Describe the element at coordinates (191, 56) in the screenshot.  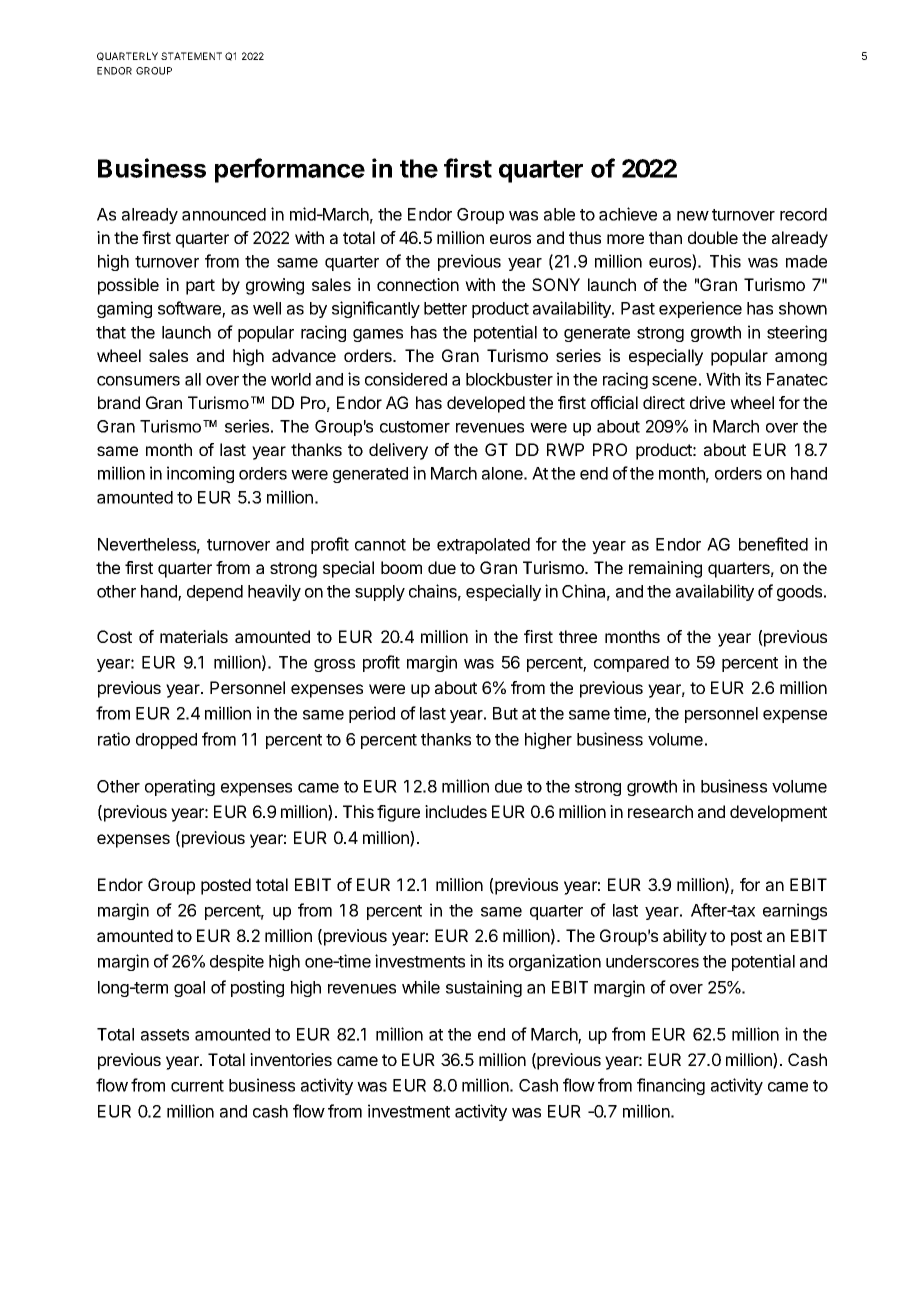
I see `STATEMENT` at that location.
